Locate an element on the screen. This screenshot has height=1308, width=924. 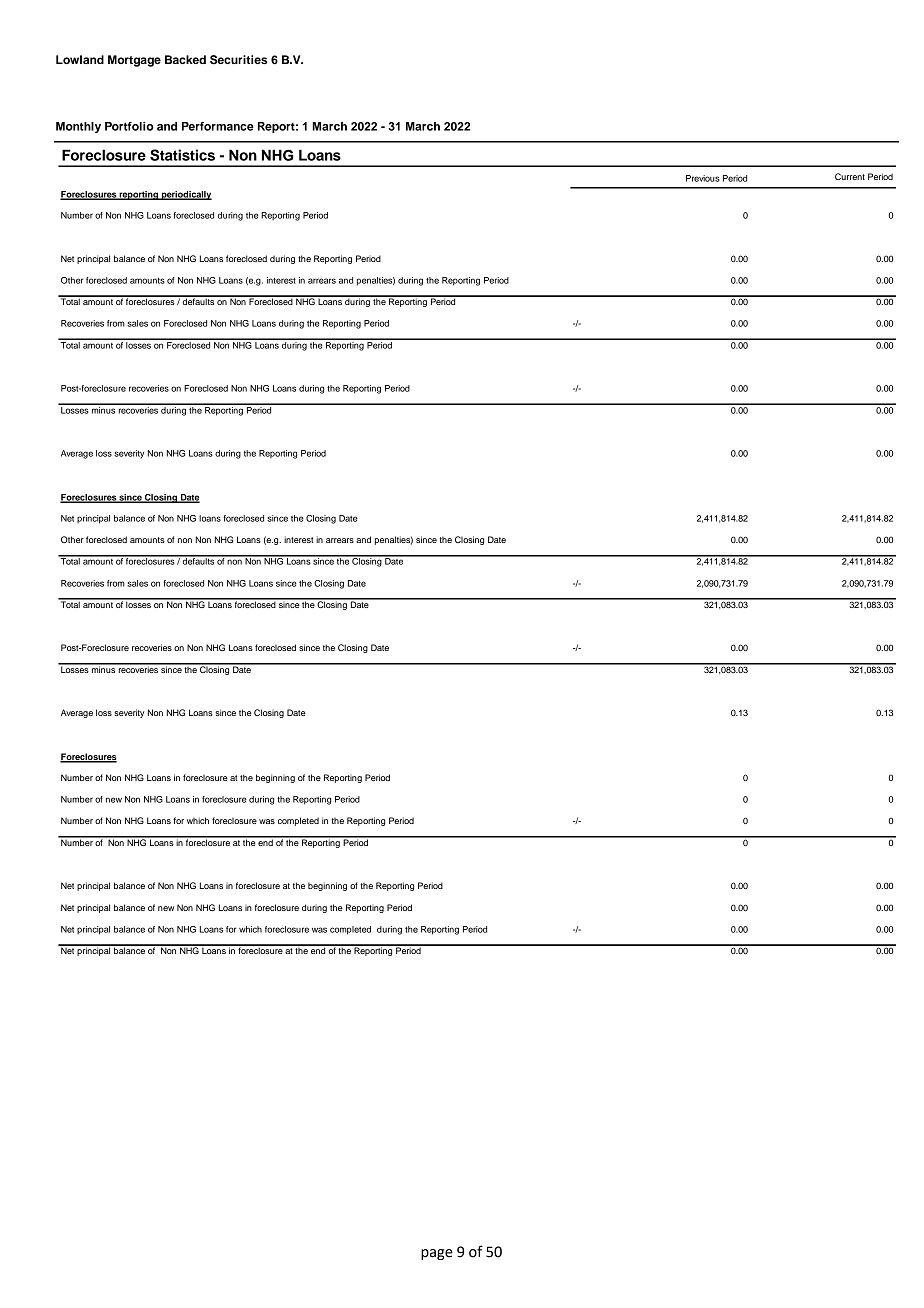
Backed is located at coordinates (185, 59).
